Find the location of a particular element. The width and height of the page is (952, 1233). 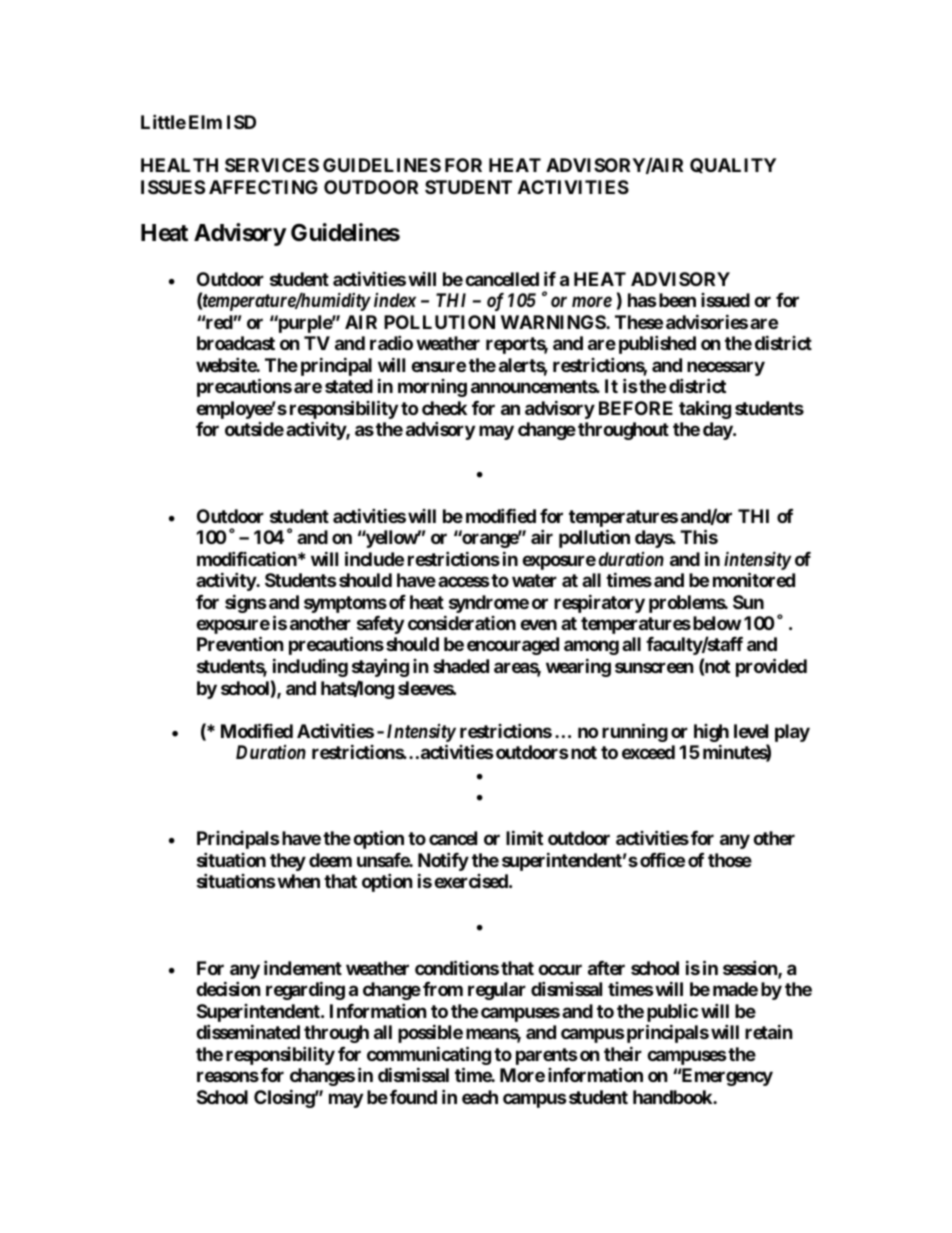

issued is located at coordinates (725, 300).
